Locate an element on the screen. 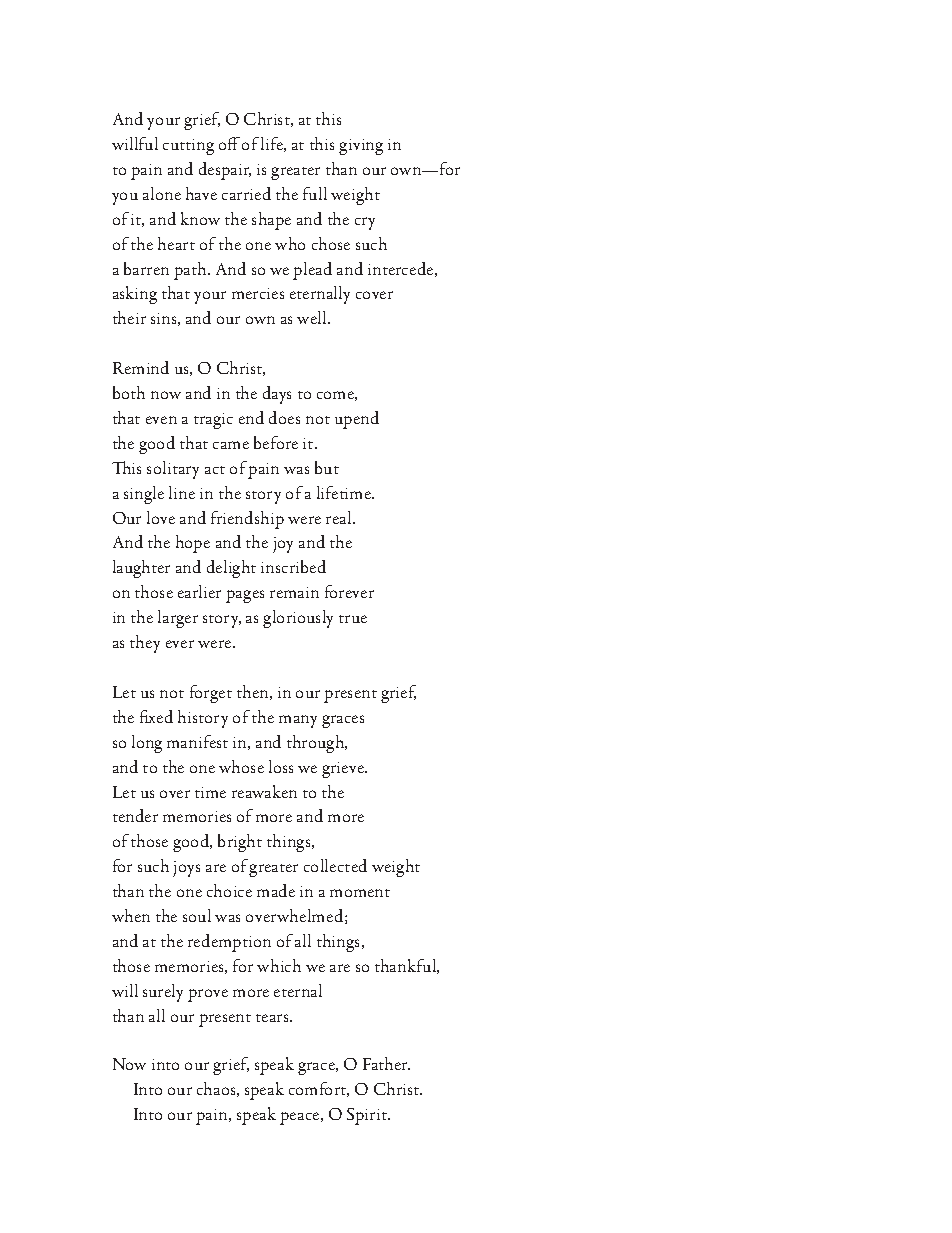 Image resolution: width=952 pixels, height=1233 pixels. grieve is located at coordinates (344, 770).
